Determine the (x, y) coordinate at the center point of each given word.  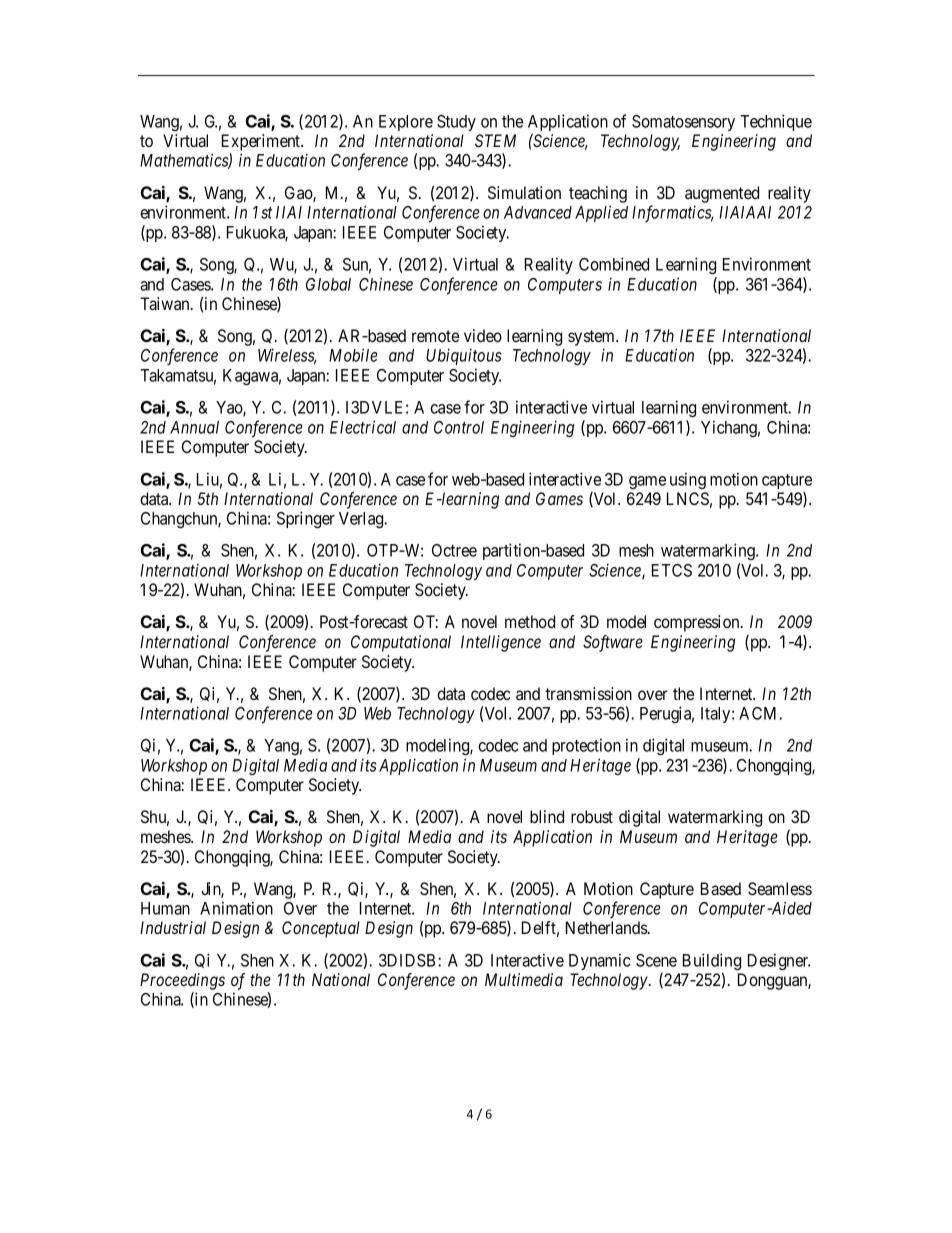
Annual (194, 427)
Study (456, 123)
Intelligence (501, 643)
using (688, 480)
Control (459, 427)
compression (698, 623)
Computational (401, 643)
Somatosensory (683, 123)
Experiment (262, 142)
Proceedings (182, 981)
